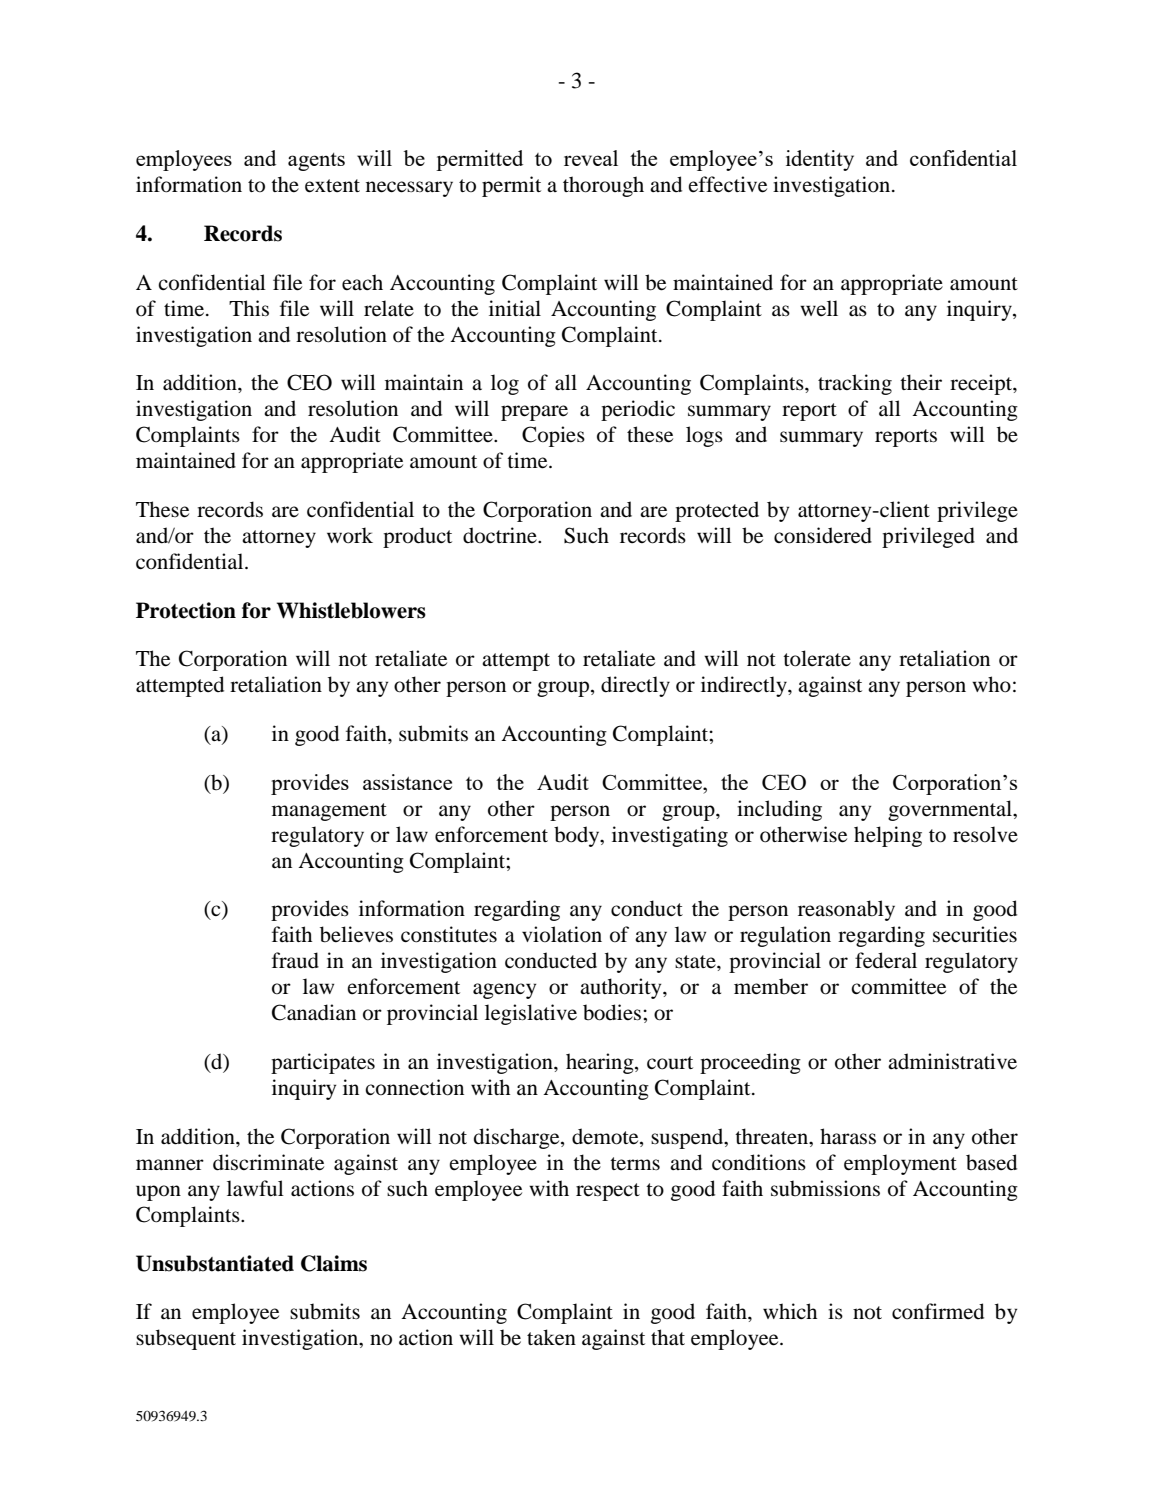  What do you see at coordinates (316, 162) in the screenshot?
I see `agents` at bounding box center [316, 162].
